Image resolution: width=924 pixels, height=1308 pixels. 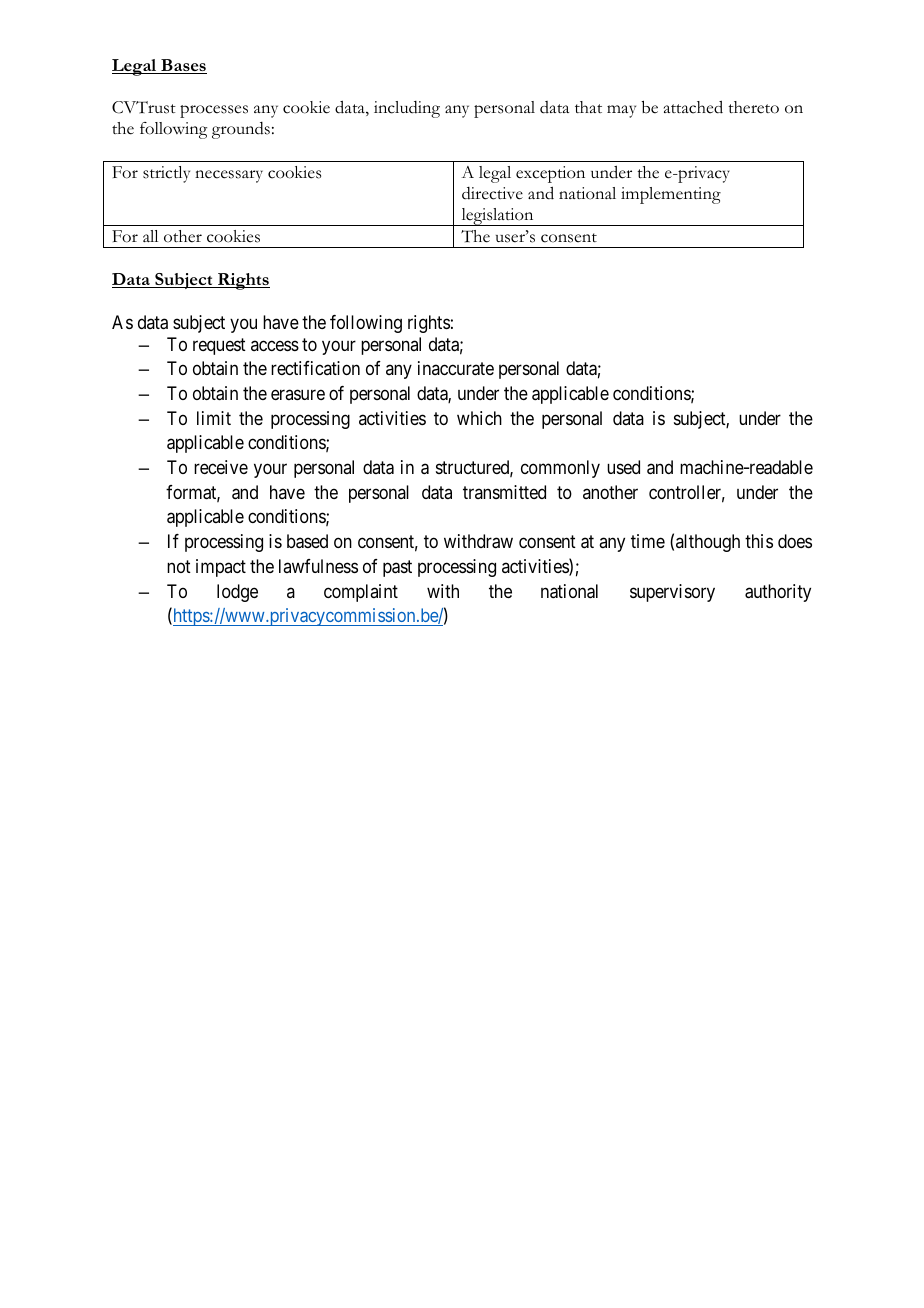 I want to click on supervisory, so click(x=672, y=593).
